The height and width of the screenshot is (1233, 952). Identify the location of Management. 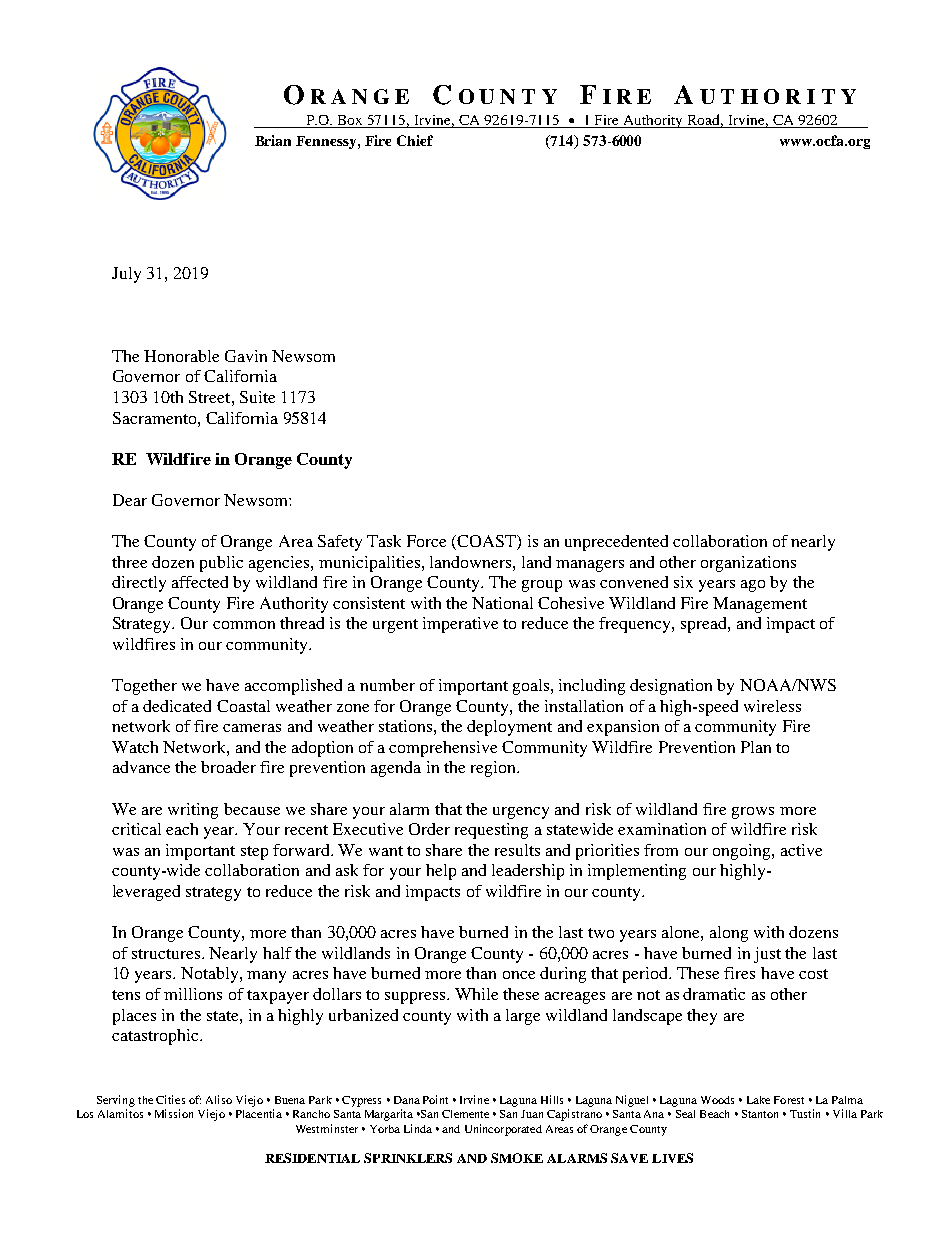
(760, 605).
